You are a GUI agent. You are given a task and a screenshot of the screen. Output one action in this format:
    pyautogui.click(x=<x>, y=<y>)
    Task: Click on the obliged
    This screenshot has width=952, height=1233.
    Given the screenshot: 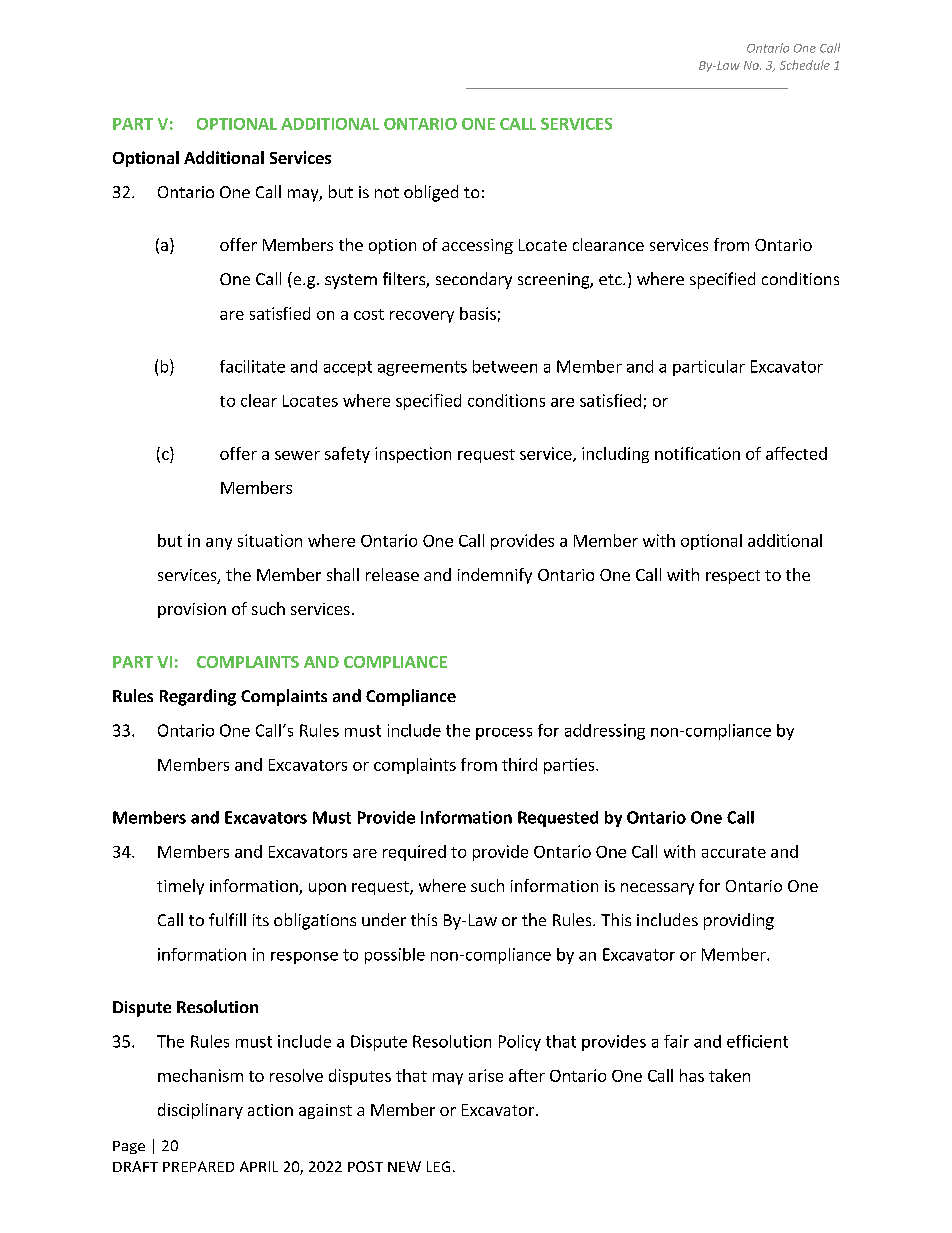 What is the action you would take?
    pyautogui.click(x=431, y=193)
